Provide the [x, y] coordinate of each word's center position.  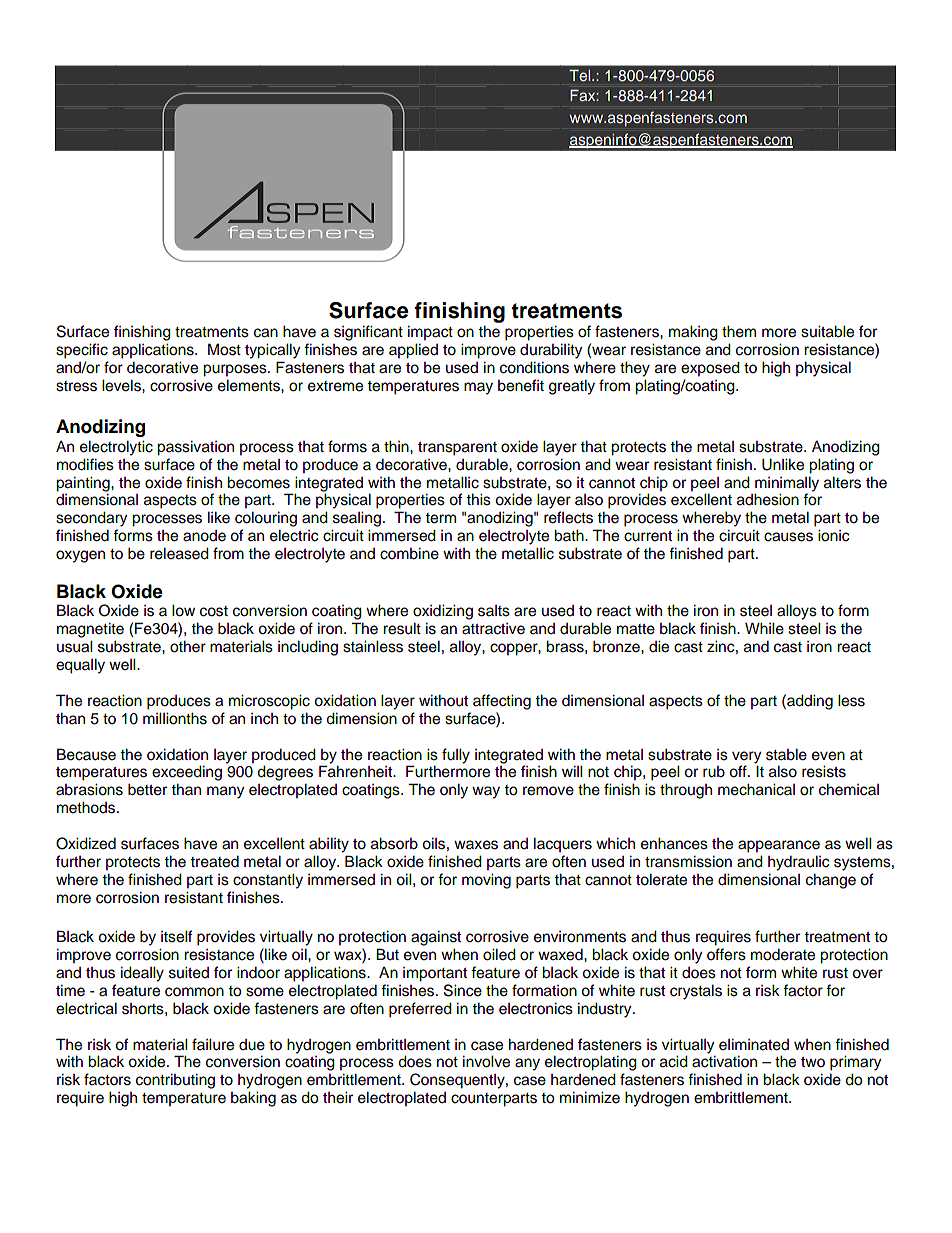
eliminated [754, 1044]
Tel [581, 75]
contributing [175, 1081]
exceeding [187, 773]
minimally [787, 484]
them [739, 331]
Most [224, 349]
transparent [457, 449]
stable [786, 754]
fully [456, 756]
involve [486, 1061]
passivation [195, 448]
